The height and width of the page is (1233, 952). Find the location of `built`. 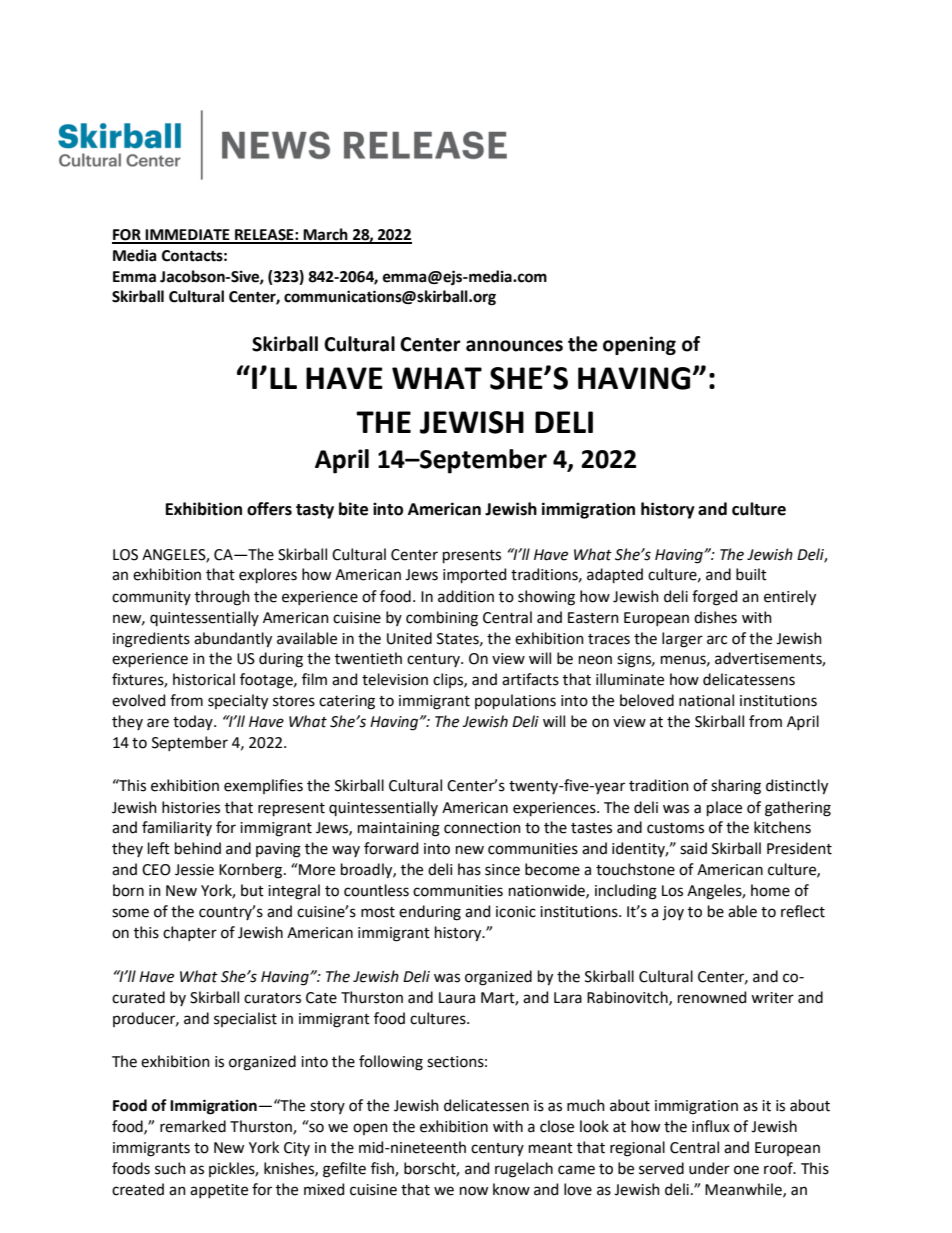

built is located at coordinates (751, 574).
